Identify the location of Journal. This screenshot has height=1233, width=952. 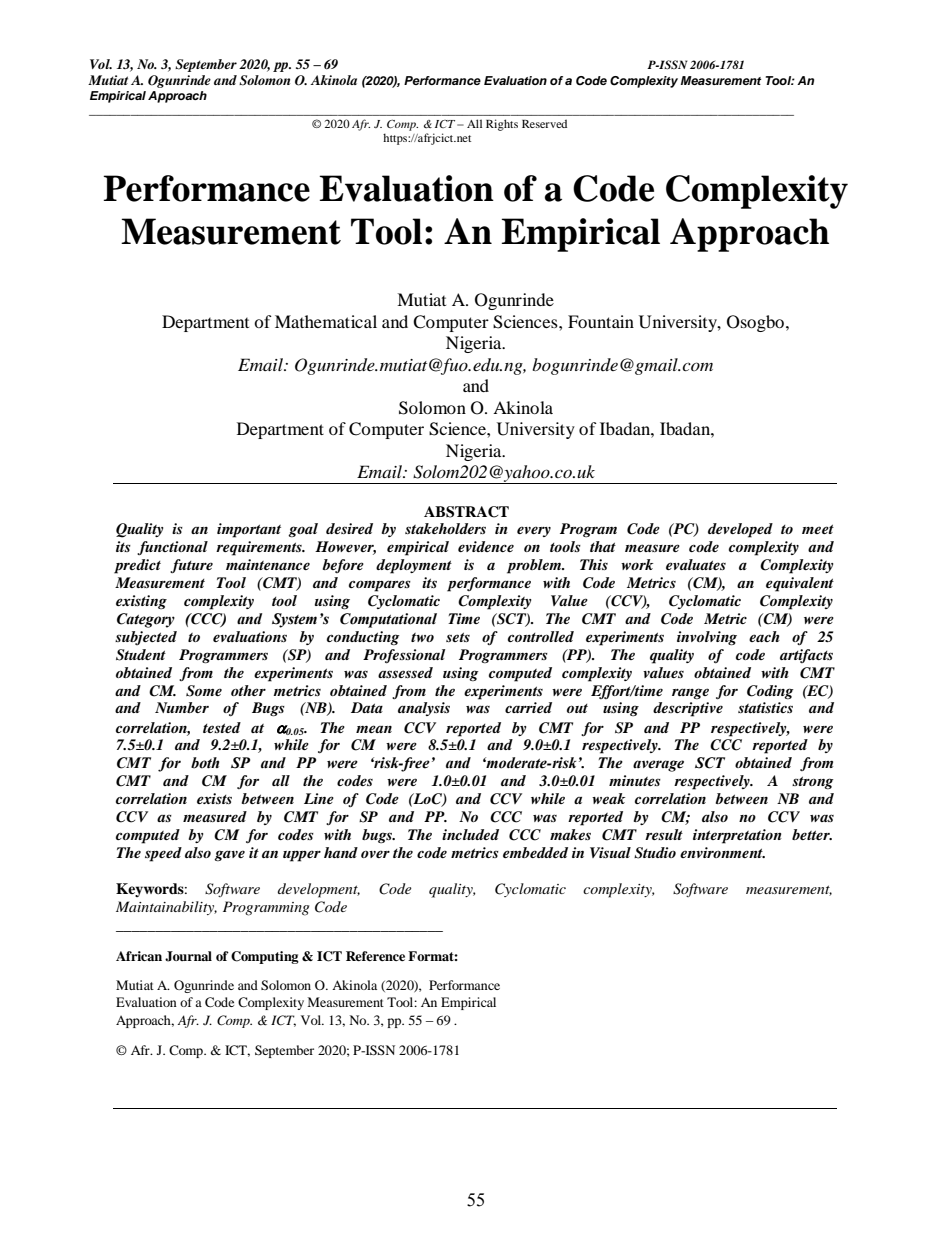
(188, 956).
